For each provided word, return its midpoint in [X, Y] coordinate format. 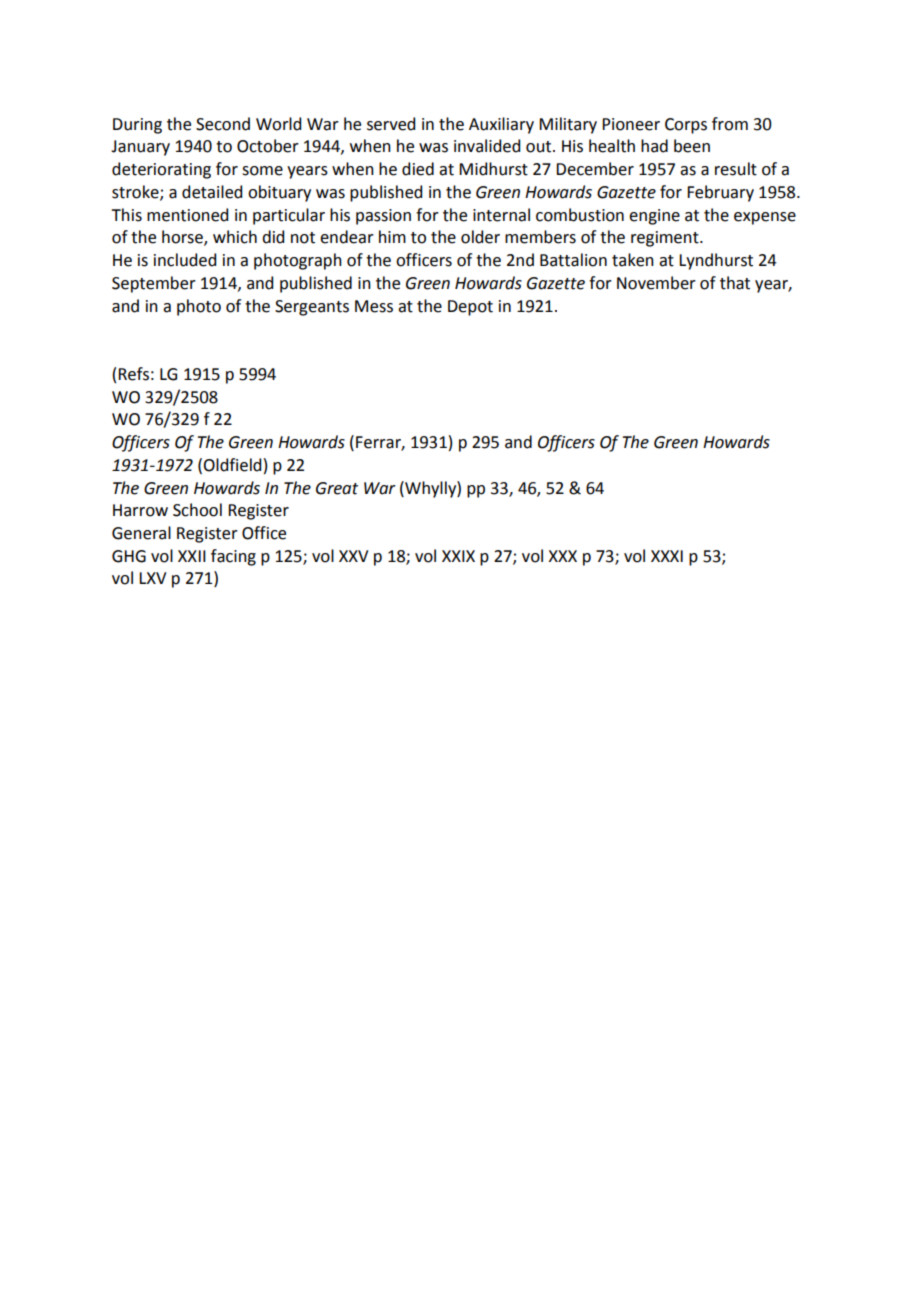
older [480, 237]
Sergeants [312, 308]
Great [337, 488]
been [692, 146]
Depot [470, 308]
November [656, 283]
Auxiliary [501, 125]
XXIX [458, 556]
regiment [666, 239]
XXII [192, 556]
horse [183, 238]
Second [223, 124]
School [197, 510]
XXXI [667, 556]
